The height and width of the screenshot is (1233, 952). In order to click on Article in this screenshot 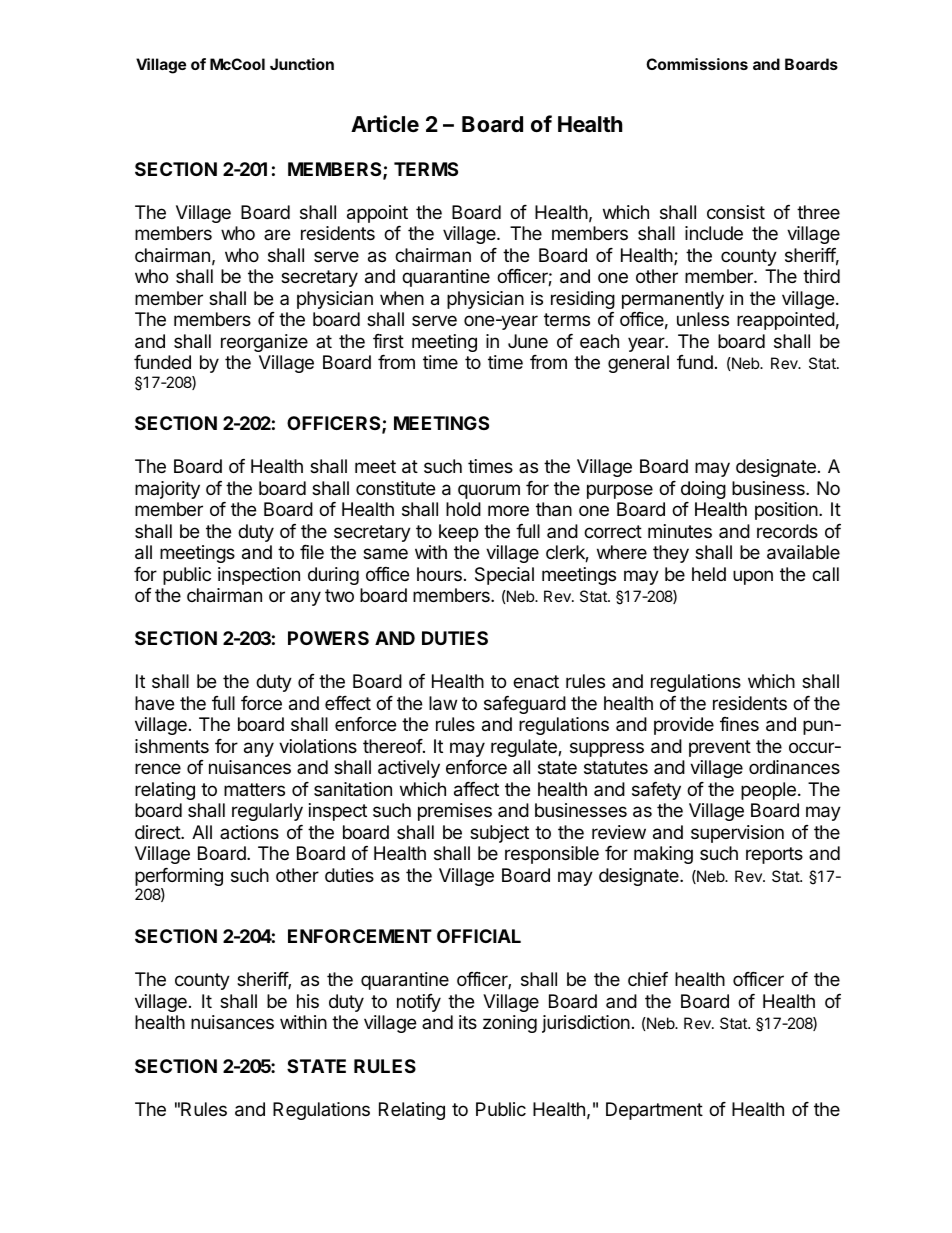, I will do `click(385, 124)`.
